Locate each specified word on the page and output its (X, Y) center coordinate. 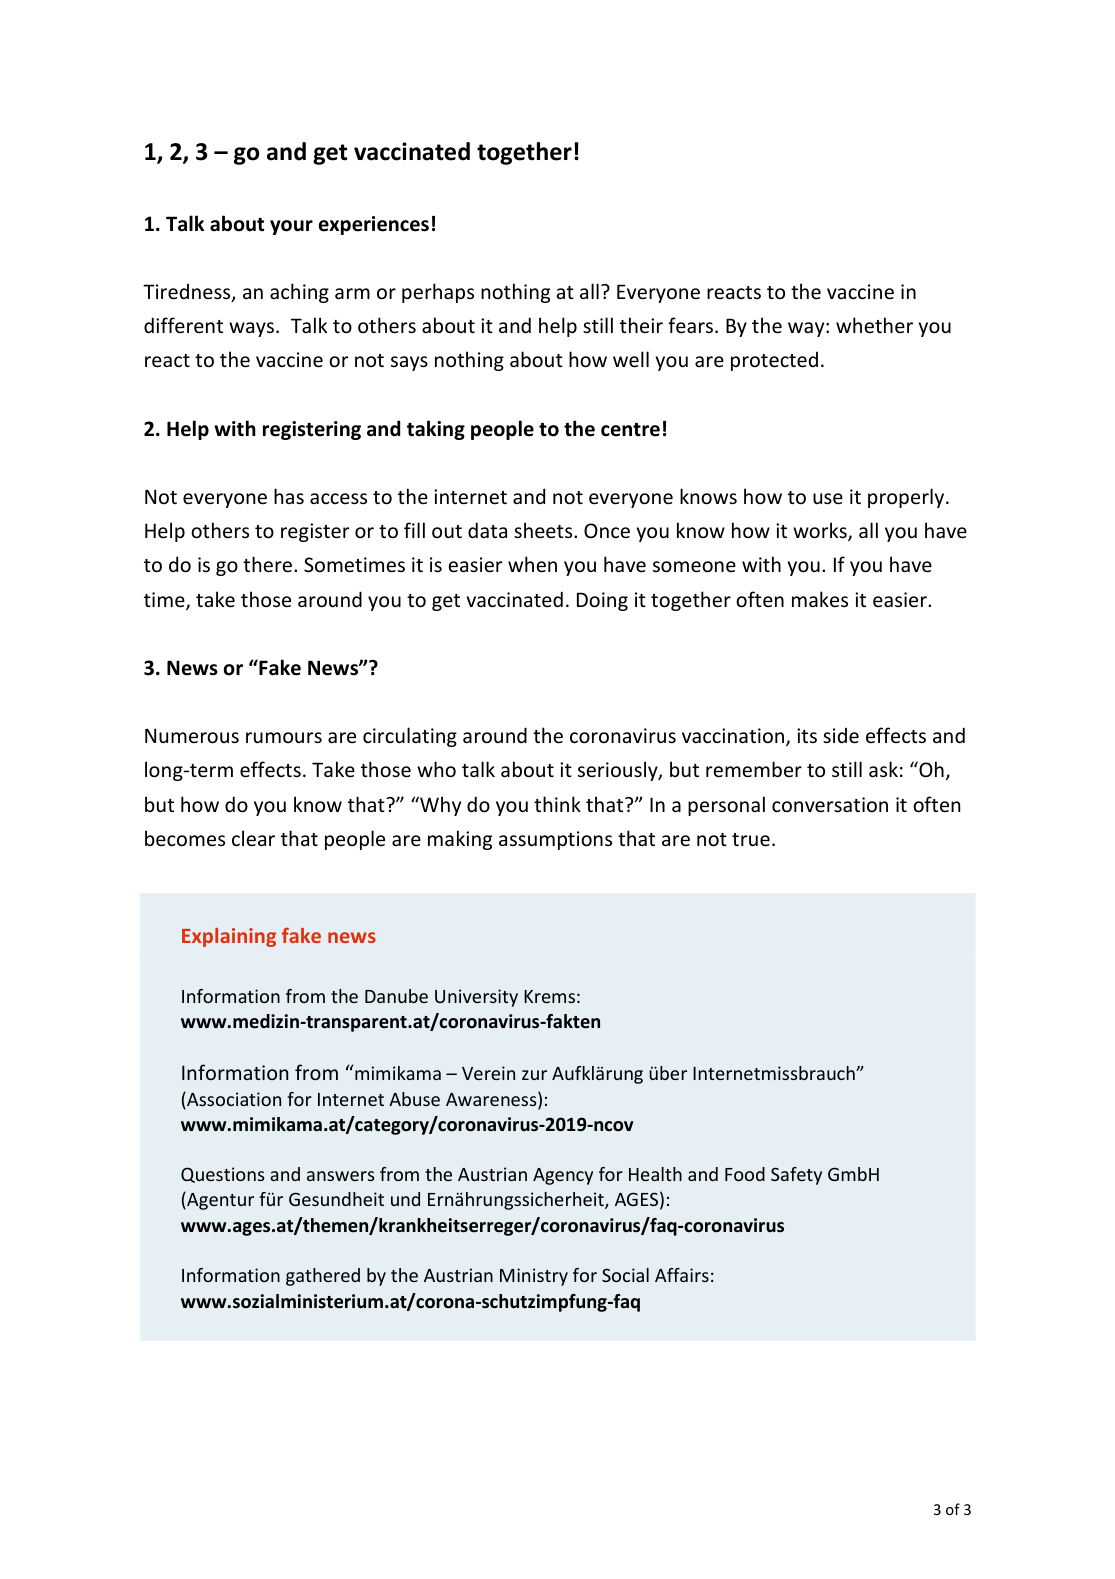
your (291, 227)
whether (874, 325)
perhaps (438, 293)
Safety (796, 1176)
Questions (222, 1175)
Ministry (534, 1277)
